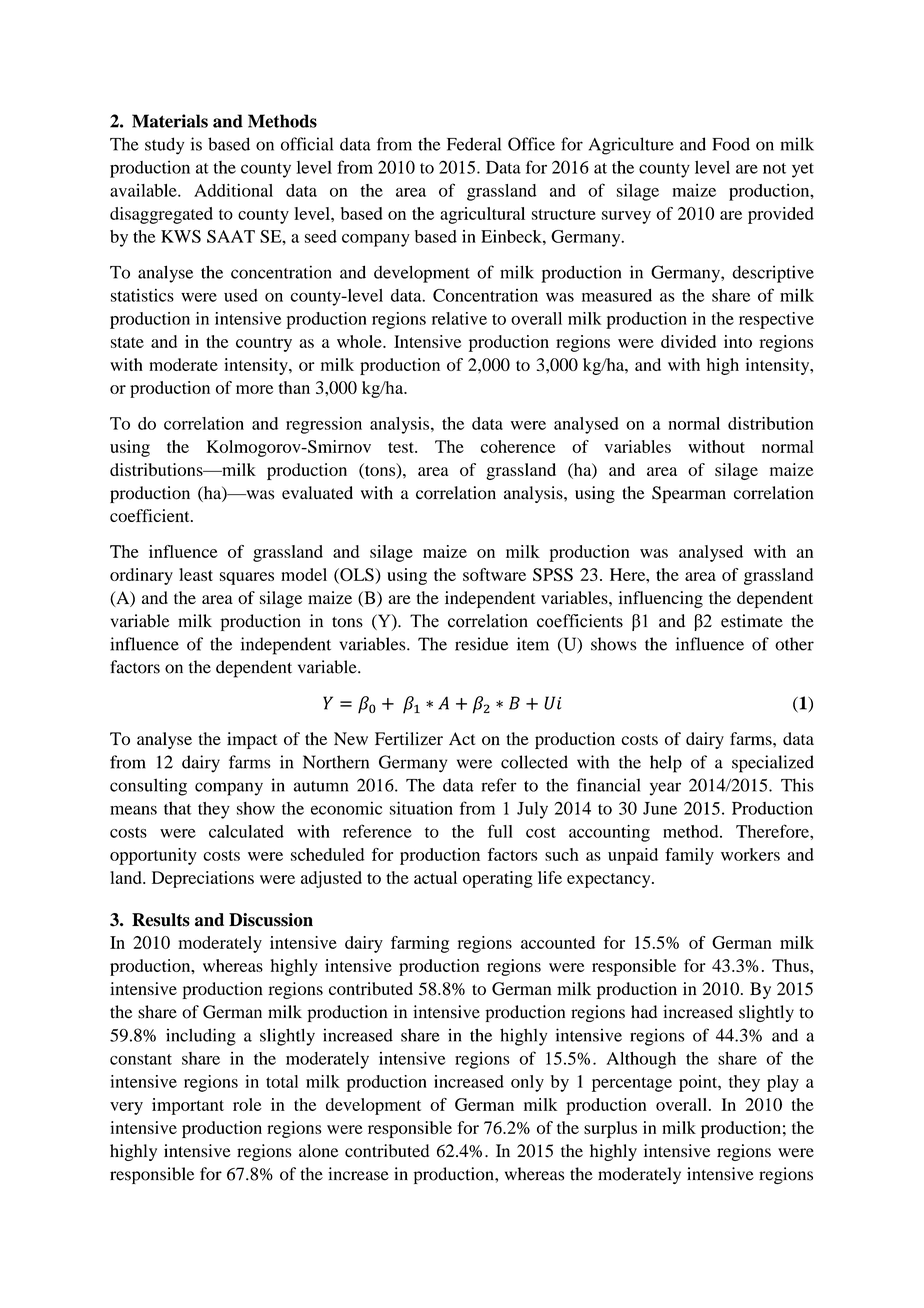  What do you see at coordinates (474, 144) in the screenshot?
I see `Federal` at bounding box center [474, 144].
